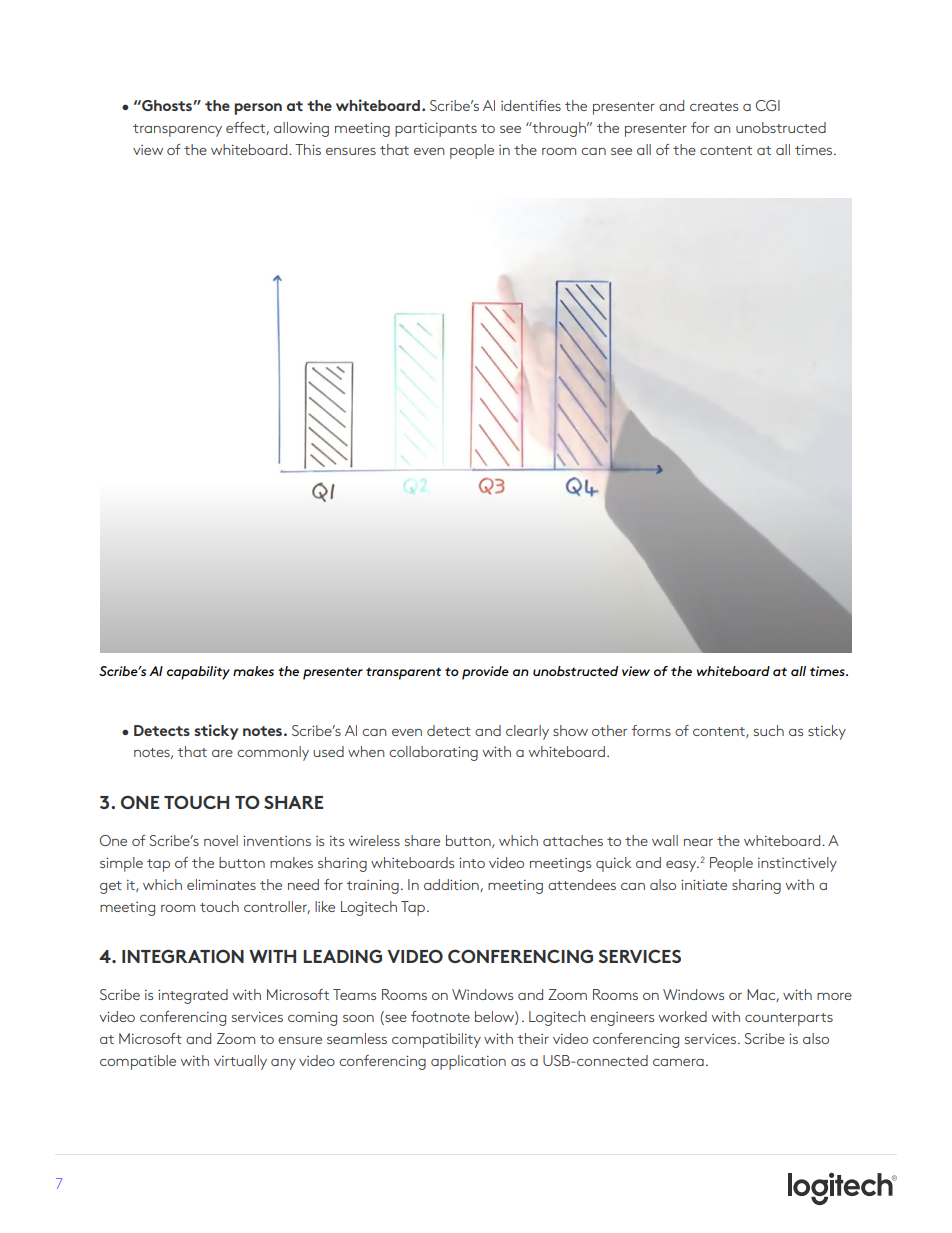  I want to click on integrated, so click(193, 996).
